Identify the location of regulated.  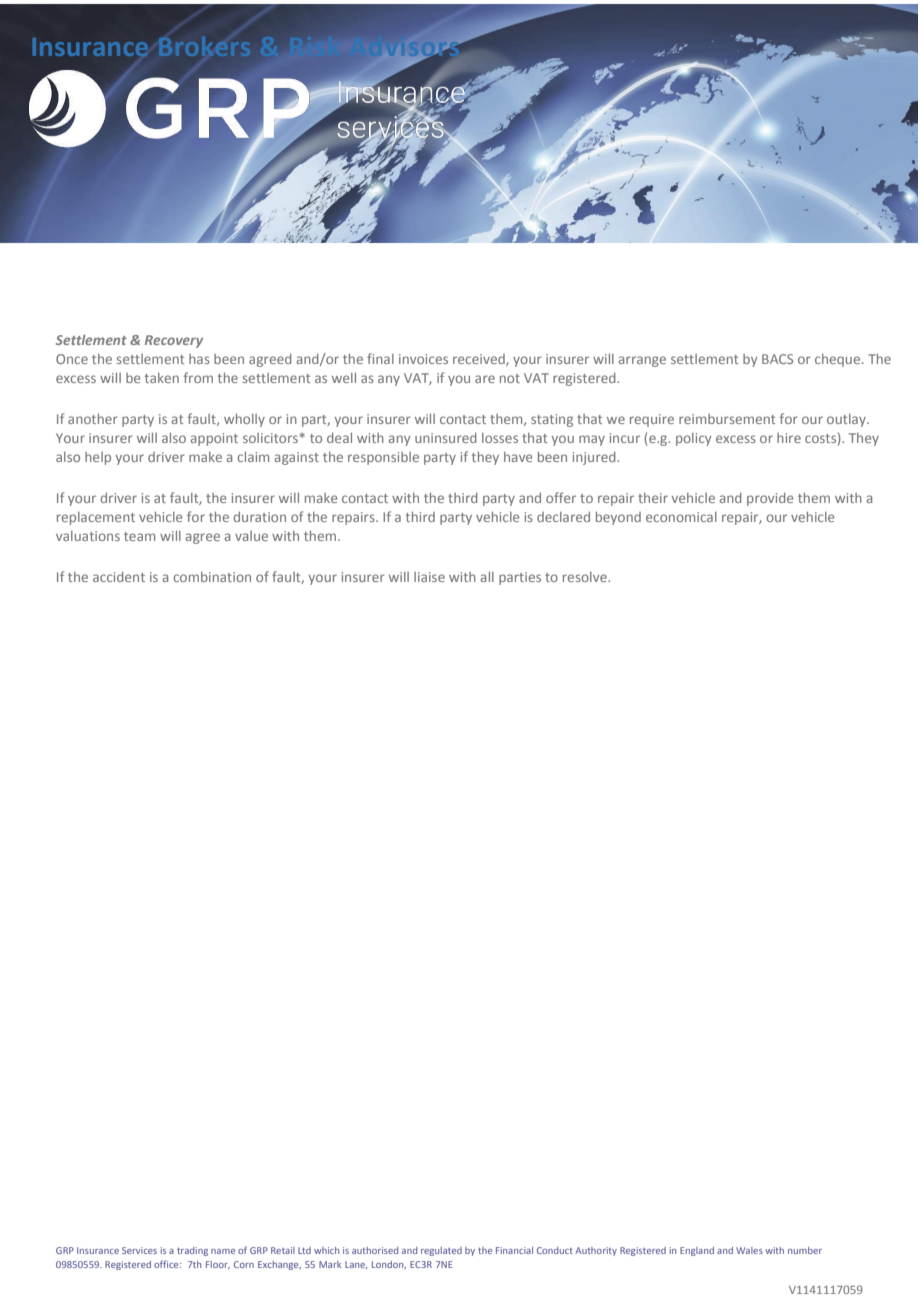
(441, 1251).
